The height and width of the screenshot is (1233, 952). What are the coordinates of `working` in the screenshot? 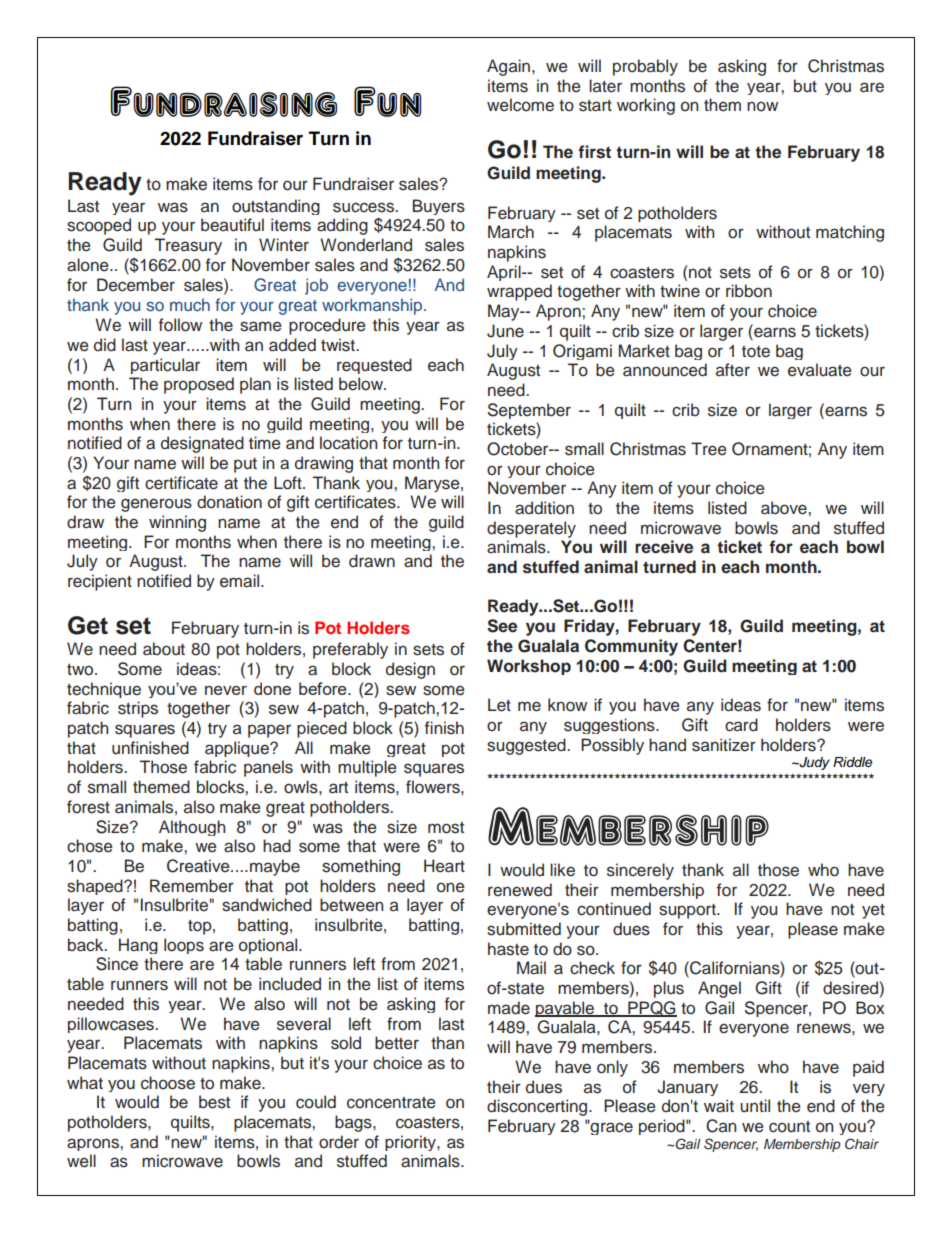 It's located at (646, 106).
